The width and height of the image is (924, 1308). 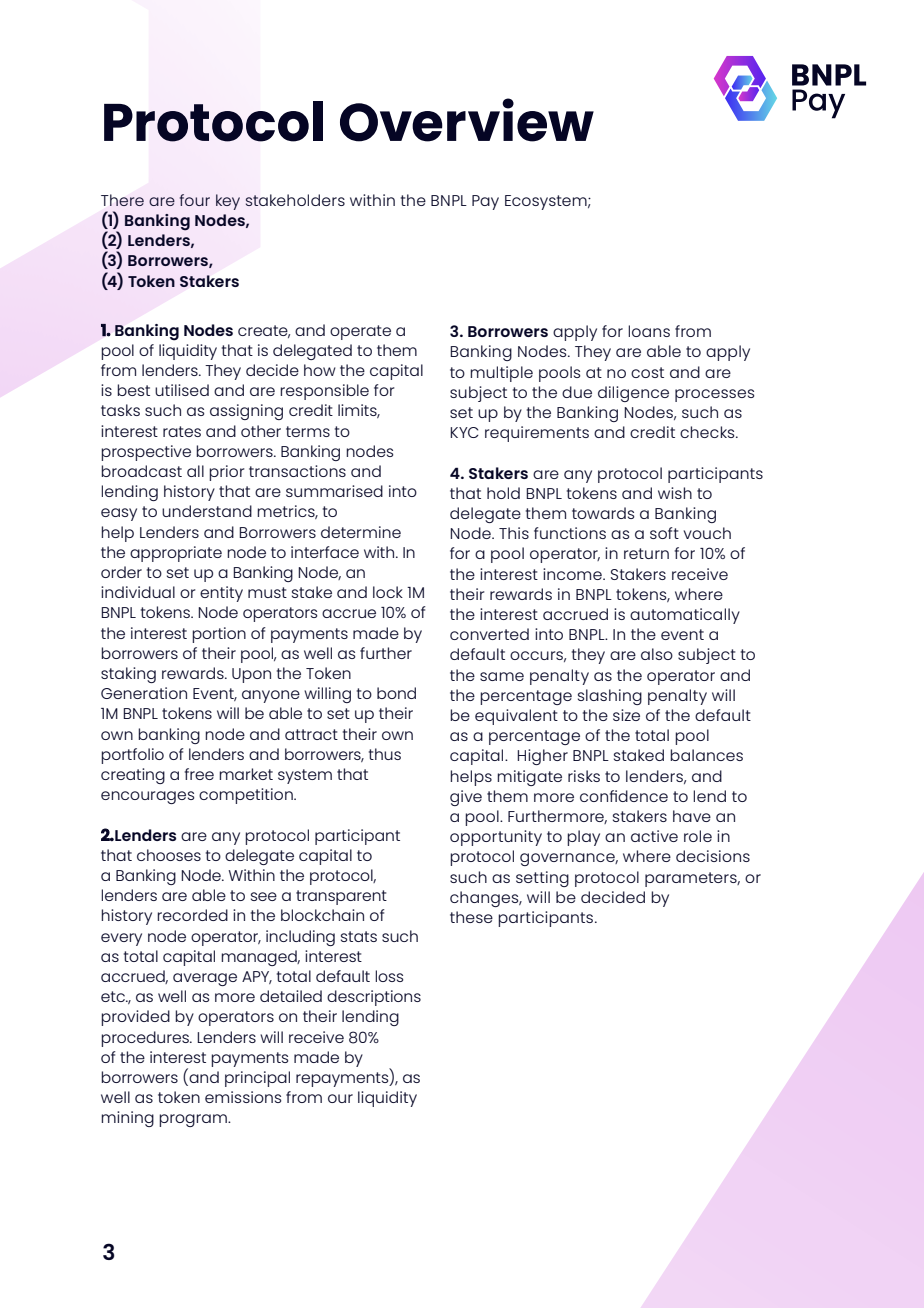 What do you see at coordinates (467, 120) in the image?
I see `Overview` at bounding box center [467, 120].
